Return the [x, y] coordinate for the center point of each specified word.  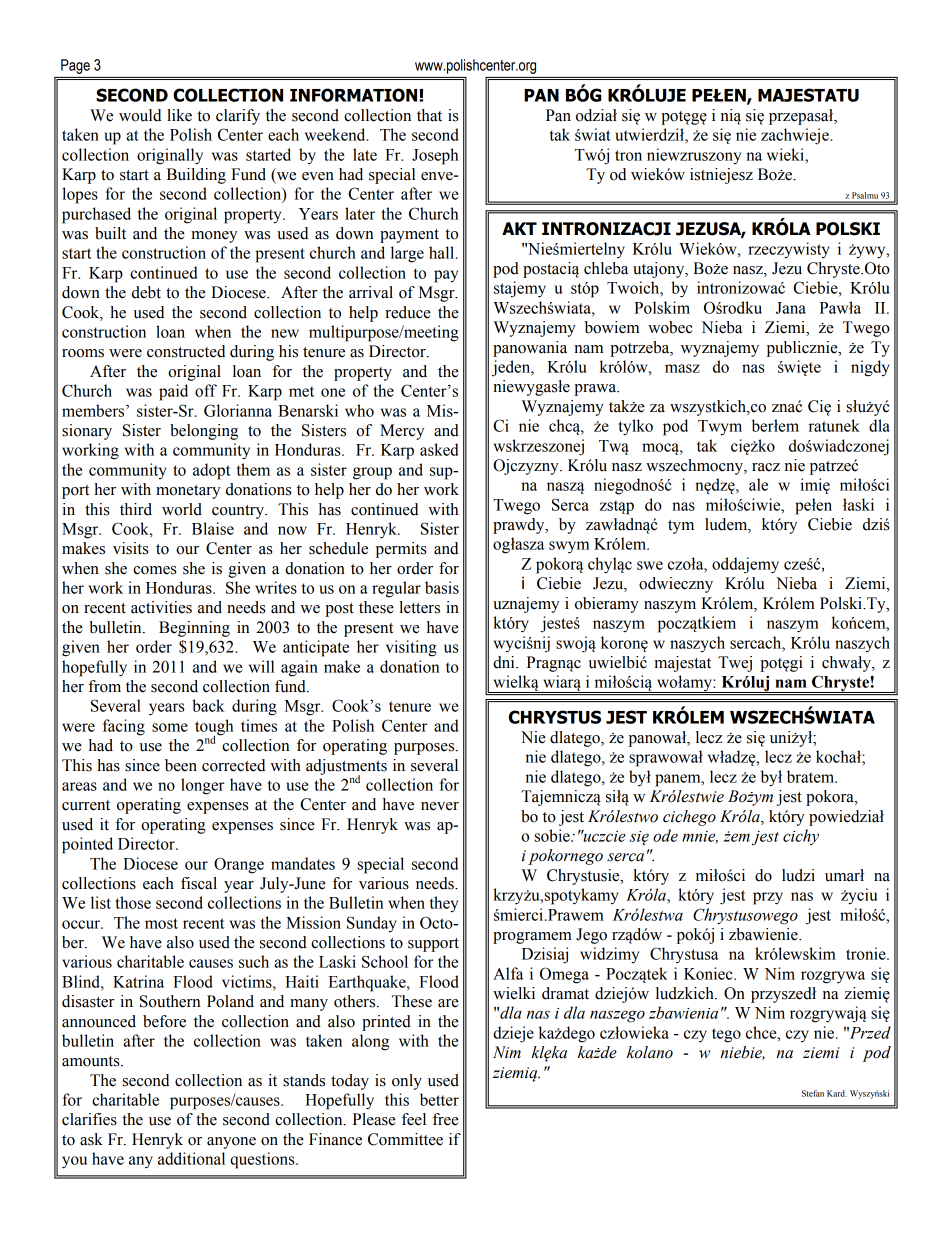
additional [191, 1158]
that [429, 115]
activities [161, 607]
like [179, 115]
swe [650, 565]
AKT [519, 228]
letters [419, 607]
